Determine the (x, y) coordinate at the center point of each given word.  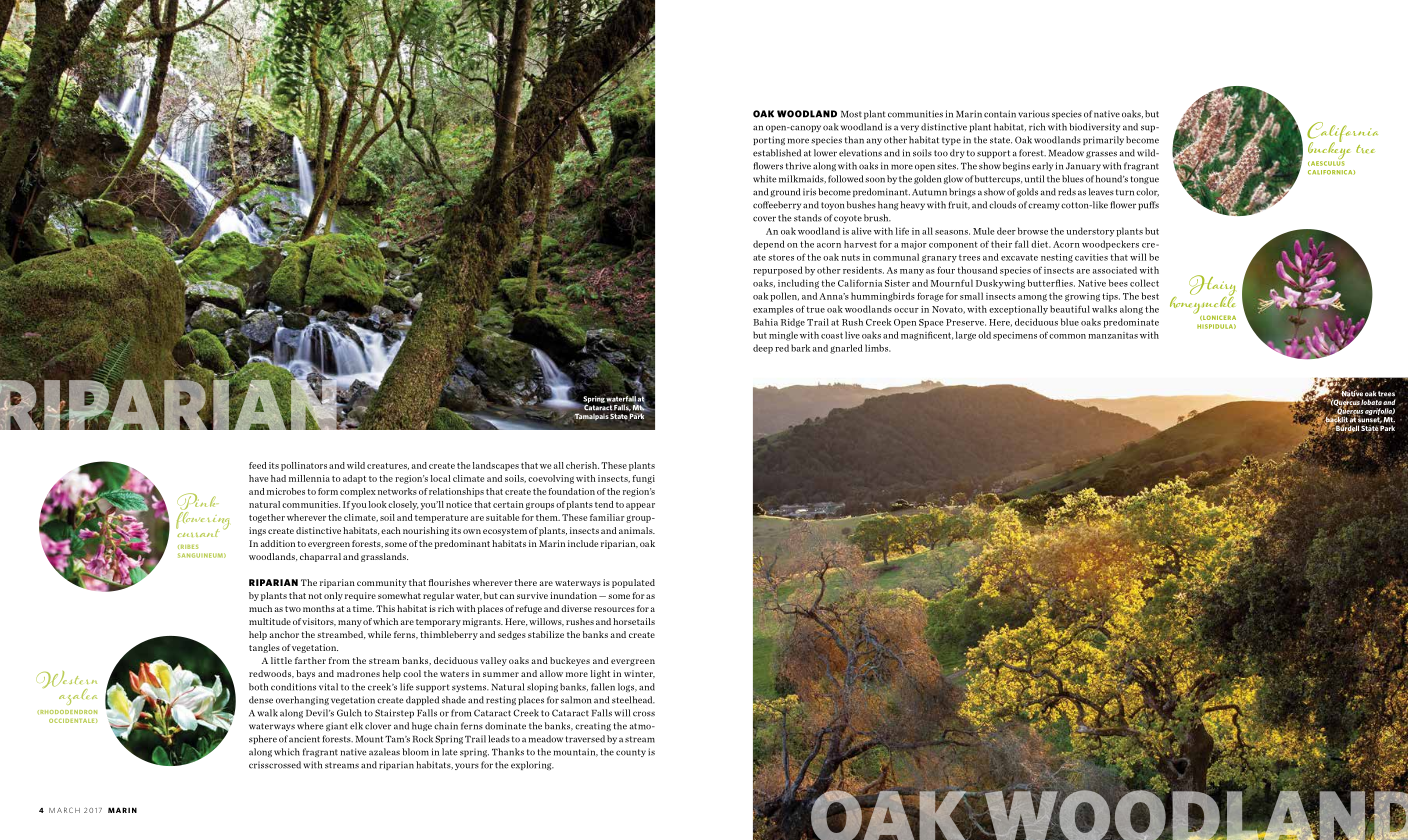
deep (763, 349)
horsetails (634, 621)
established (777, 153)
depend (769, 245)
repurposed (778, 271)
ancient (304, 739)
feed (258, 465)
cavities (1091, 257)
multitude (270, 621)
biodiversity (1094, 127)
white (765, 179)
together (267, 518)
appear (640, 506)
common (1067, 336)
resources (614, 609)
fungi (644, 479)
